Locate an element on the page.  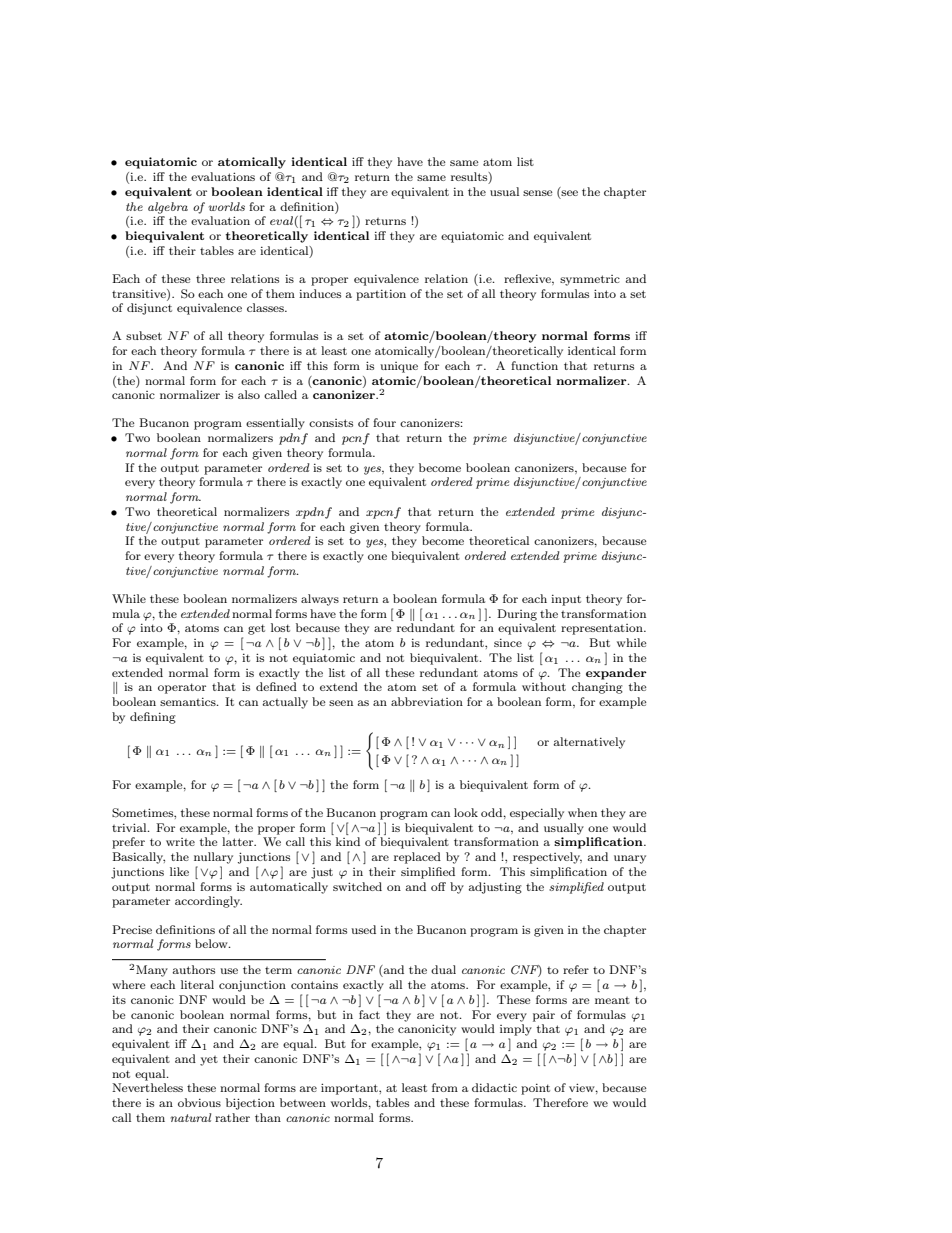
without is located at coordinates (544, 686).
